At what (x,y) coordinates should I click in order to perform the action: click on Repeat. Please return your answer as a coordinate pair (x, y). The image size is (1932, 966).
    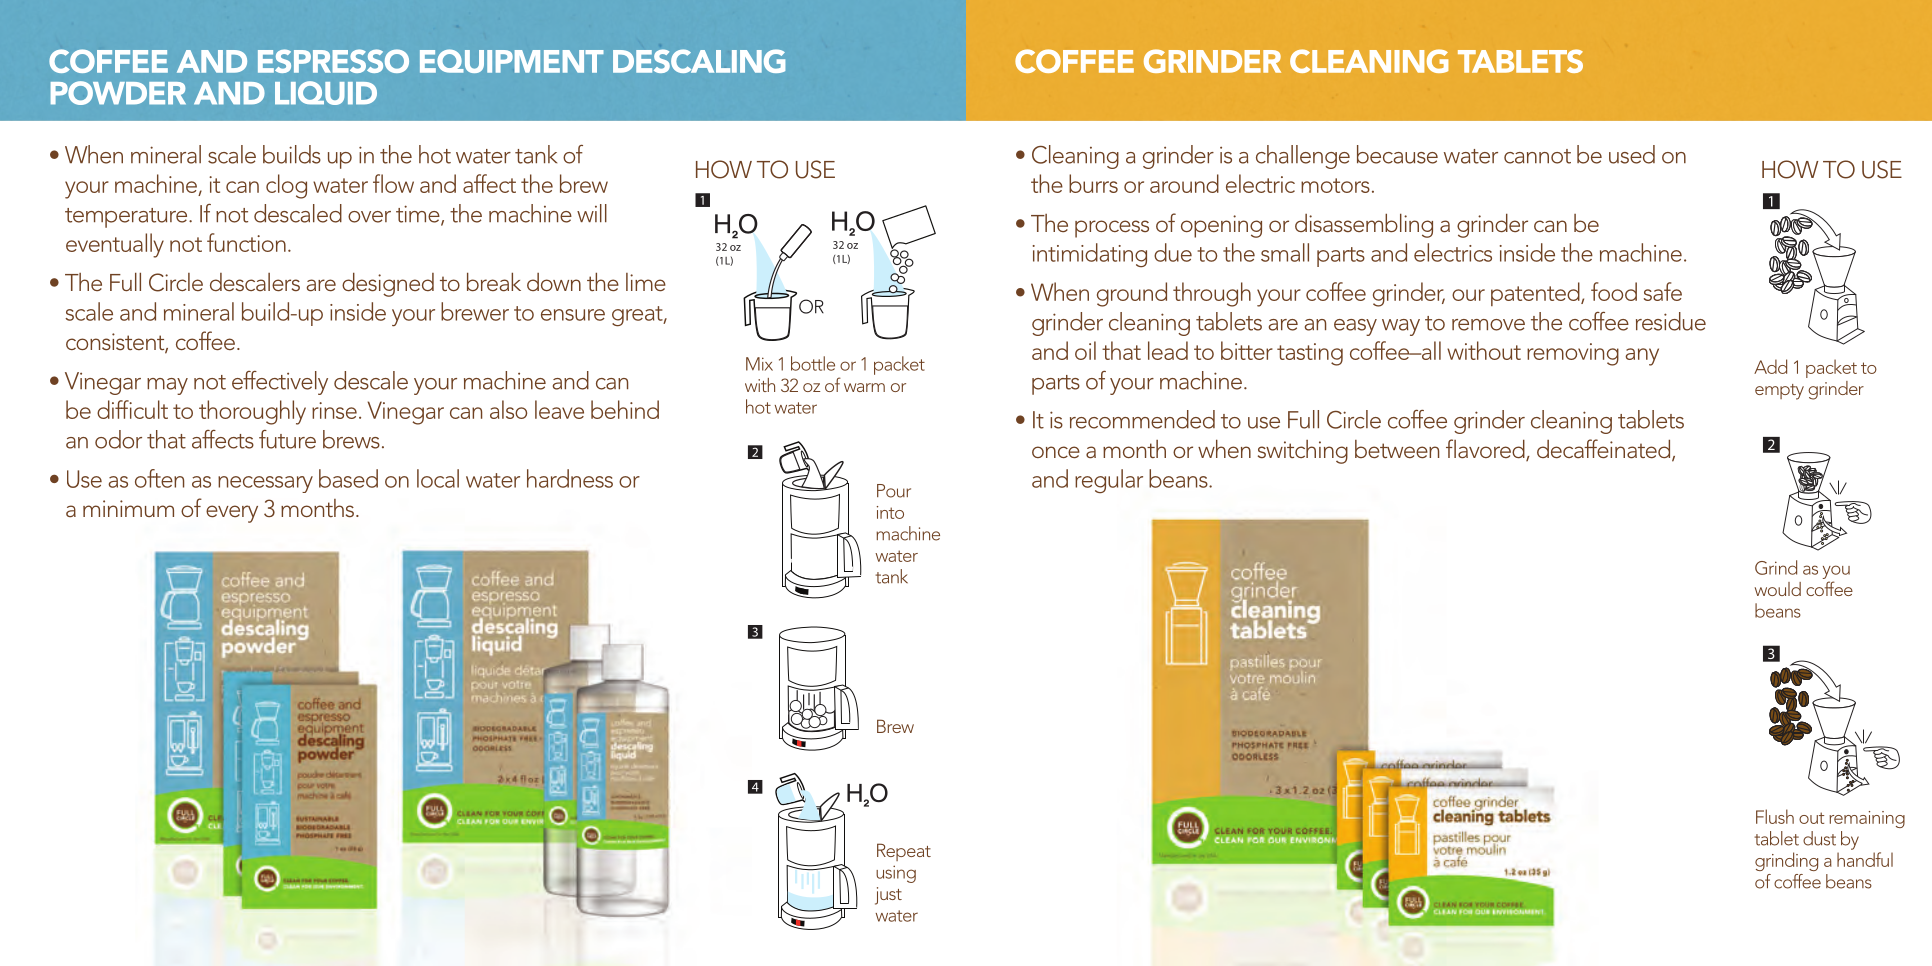
    Looking at the image, I should click on (904, 852).
